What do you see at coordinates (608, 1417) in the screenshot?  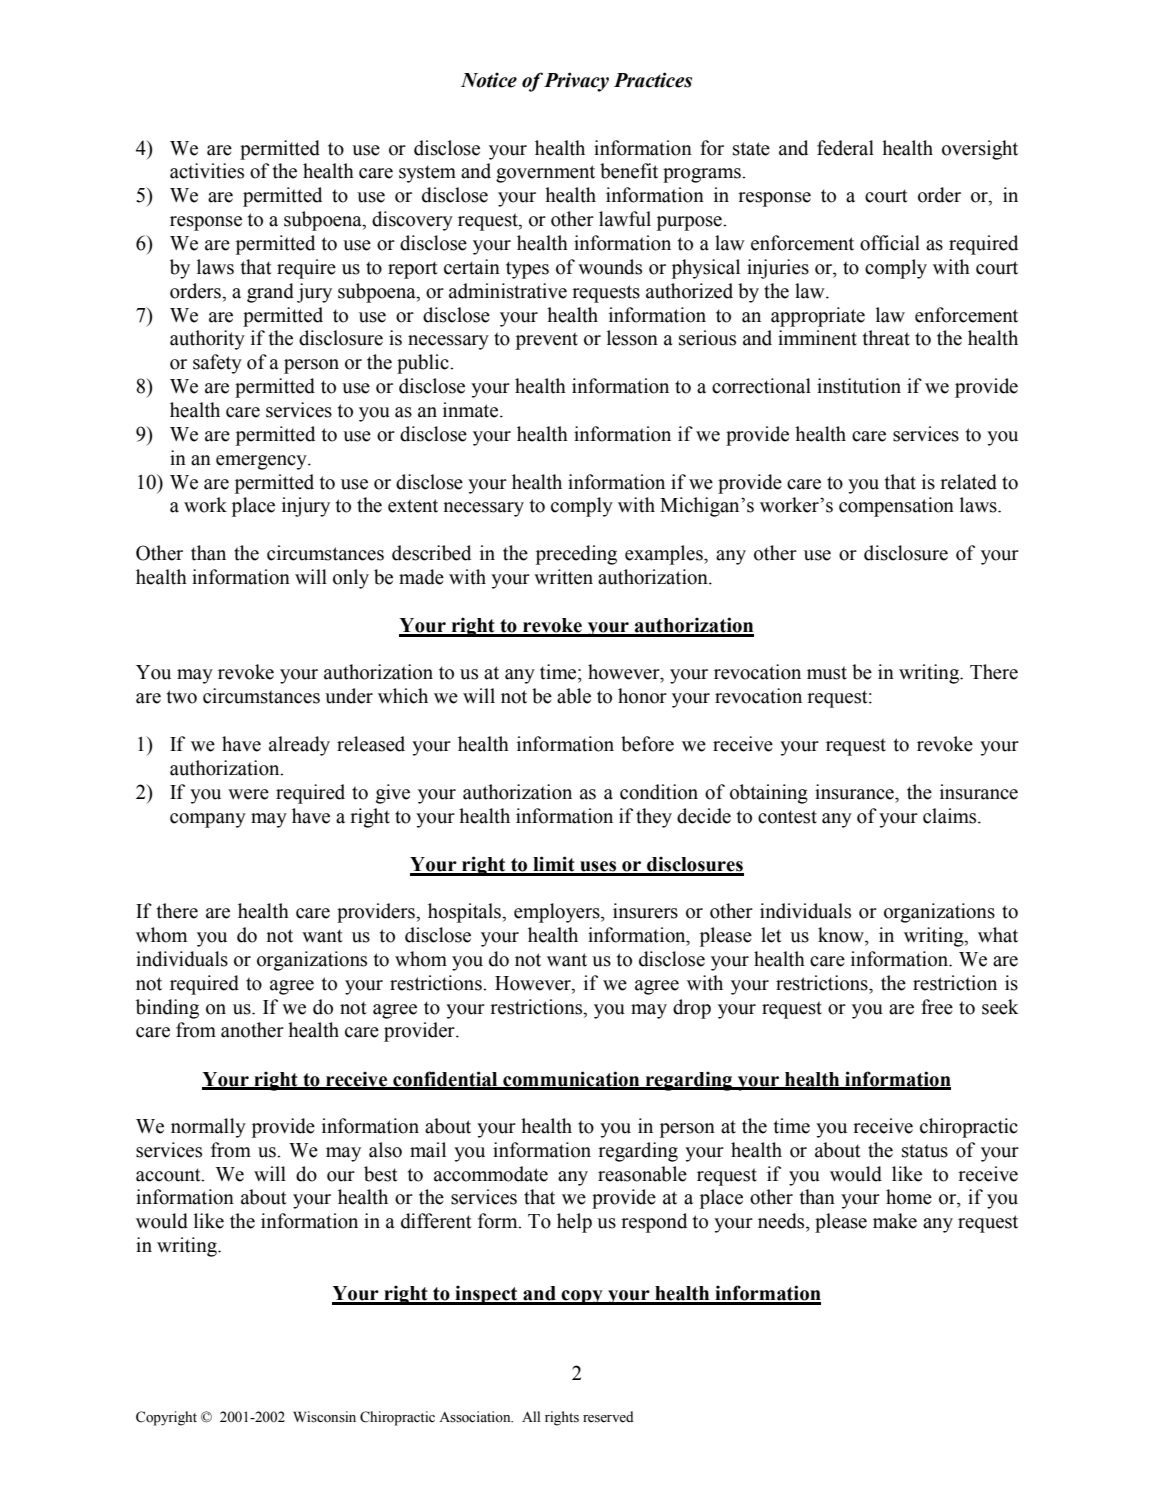 I see `reserved` at bounding box center [608, 1417].
